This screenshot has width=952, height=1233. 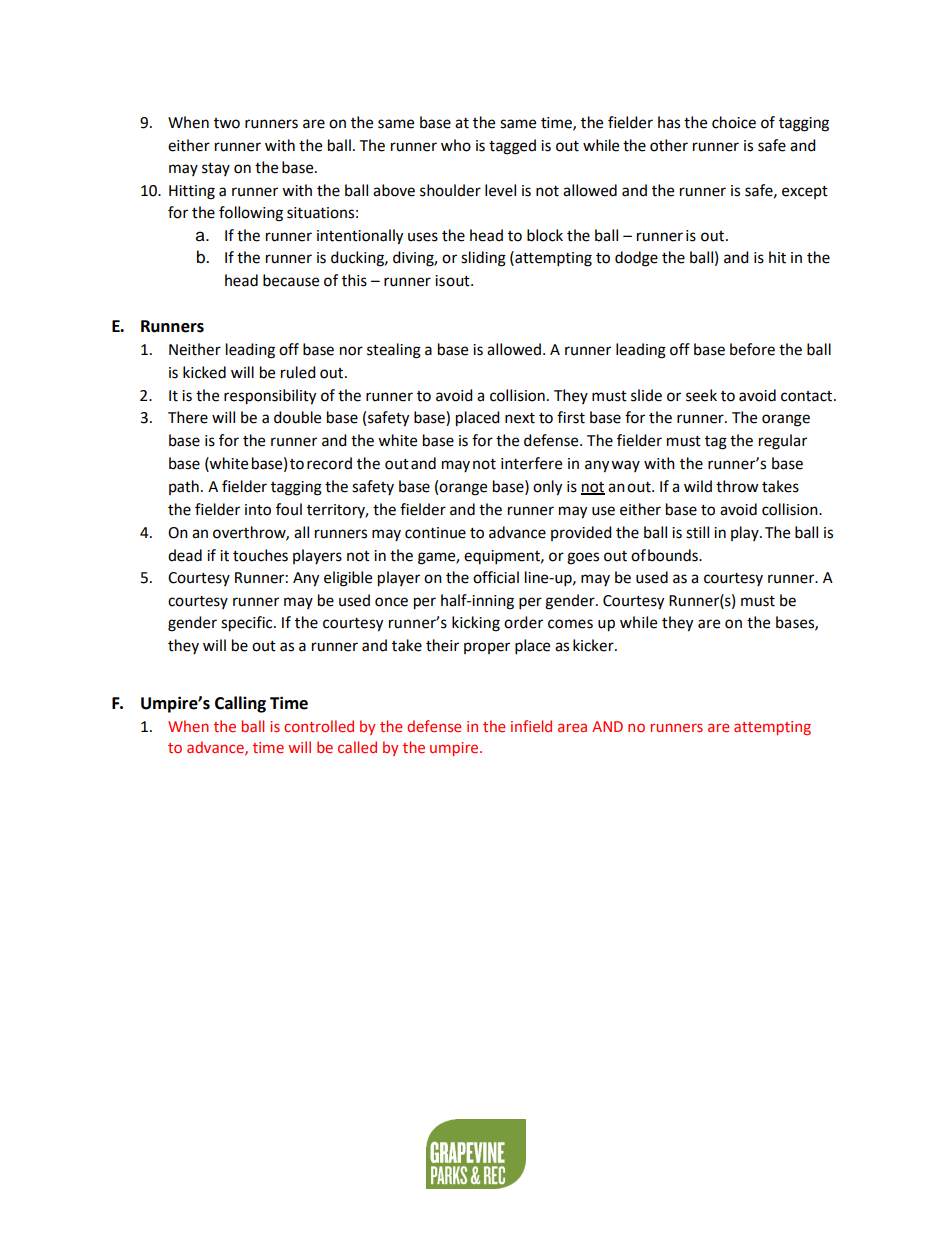 I want to click on choice, so click(x=734, y=122).
